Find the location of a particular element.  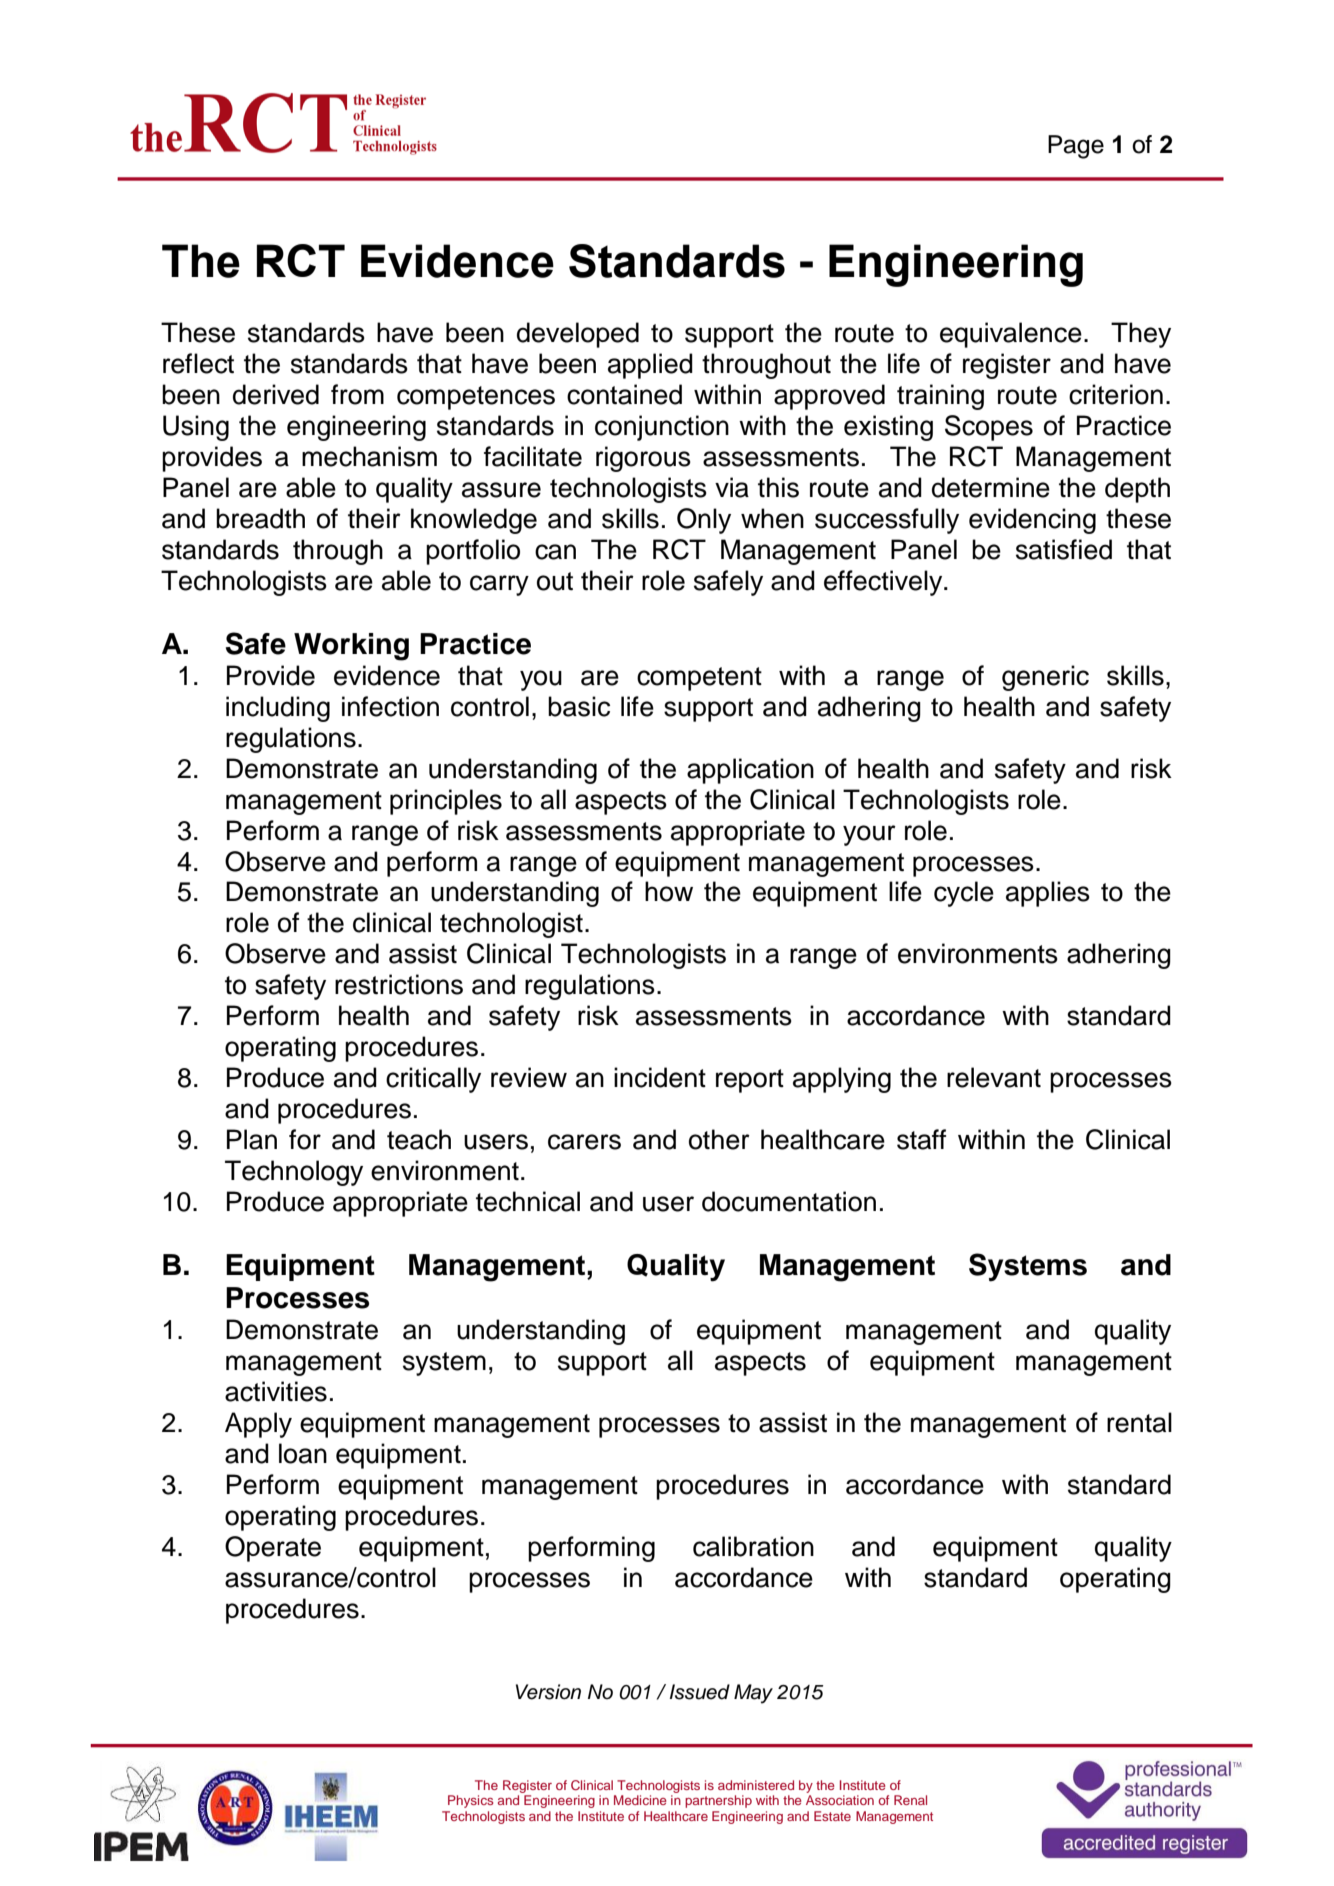

Page is located at coordinates (1076, 147).
